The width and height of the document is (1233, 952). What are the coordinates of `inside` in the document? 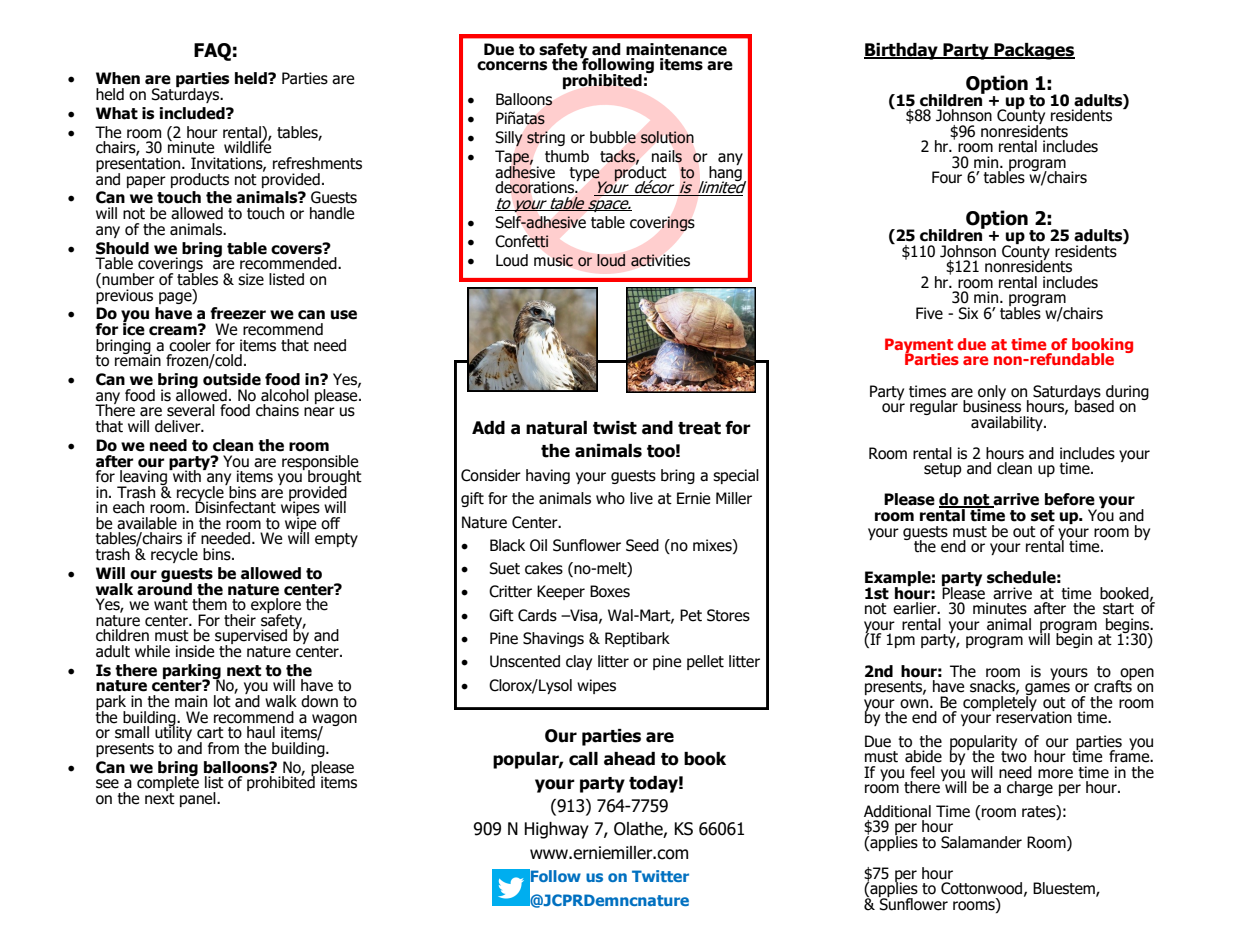 It's located at (195, 651).
